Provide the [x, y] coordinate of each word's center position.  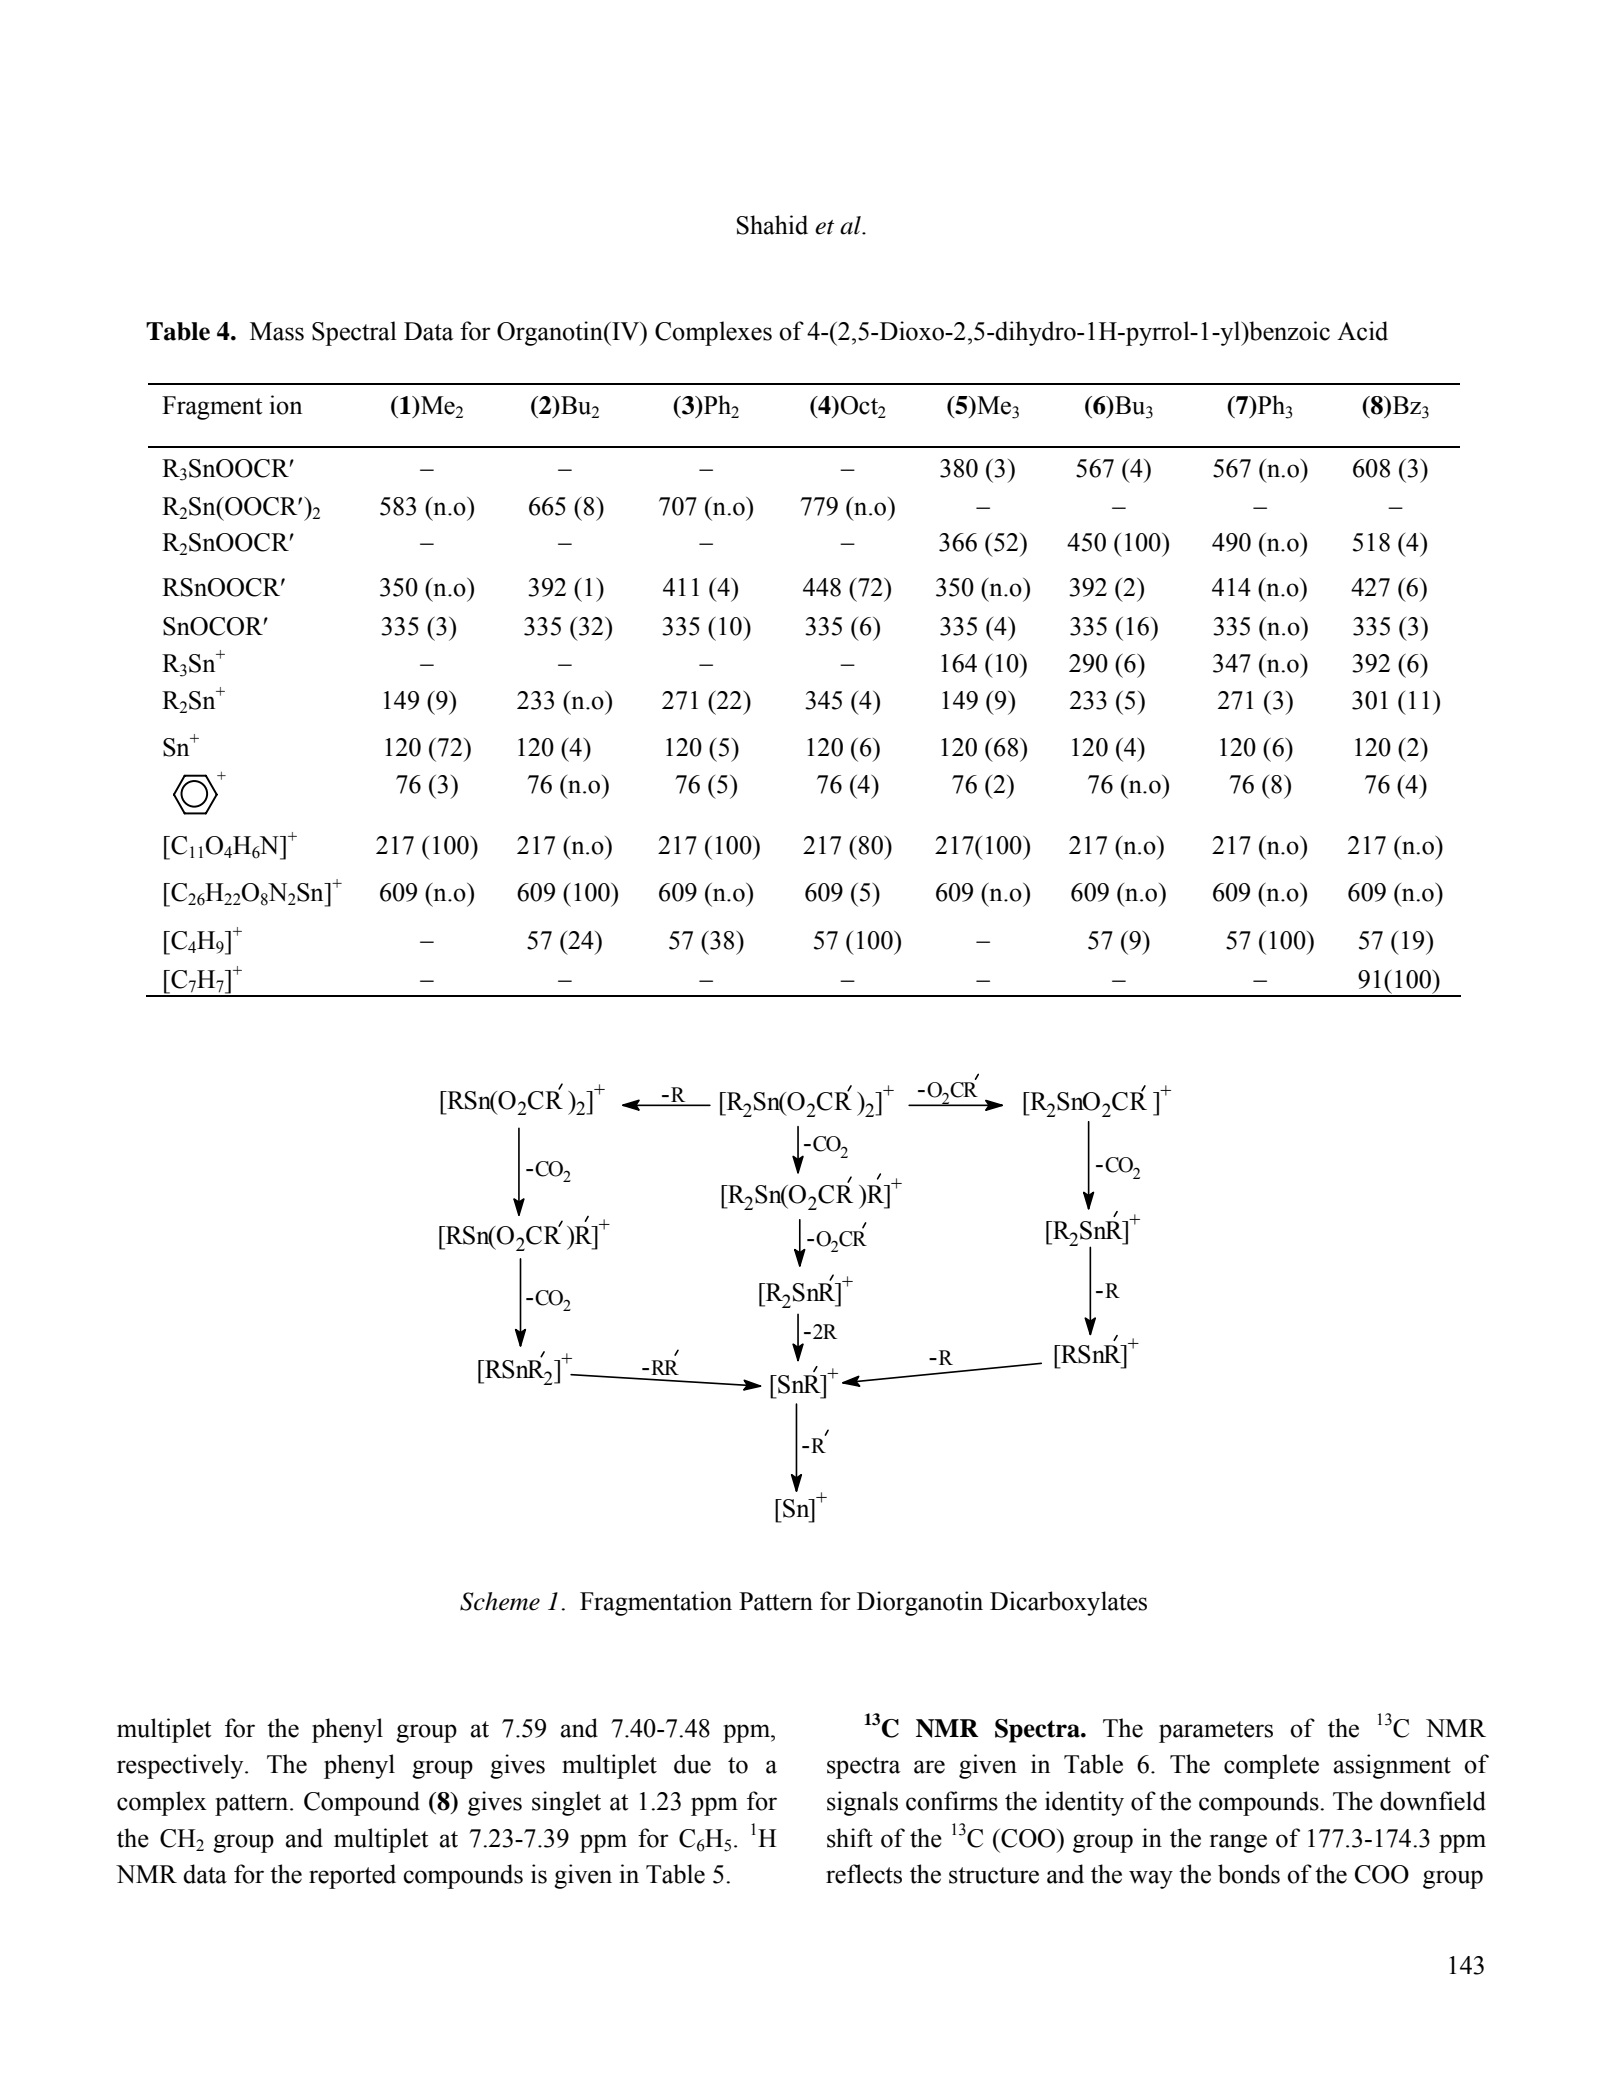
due [692, 1764]
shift [850, 1838]
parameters [1216, 1732]
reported [352, 1876]
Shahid [772, 225]
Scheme [500, 1601]
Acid [1362, 331]
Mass [277, 331]
